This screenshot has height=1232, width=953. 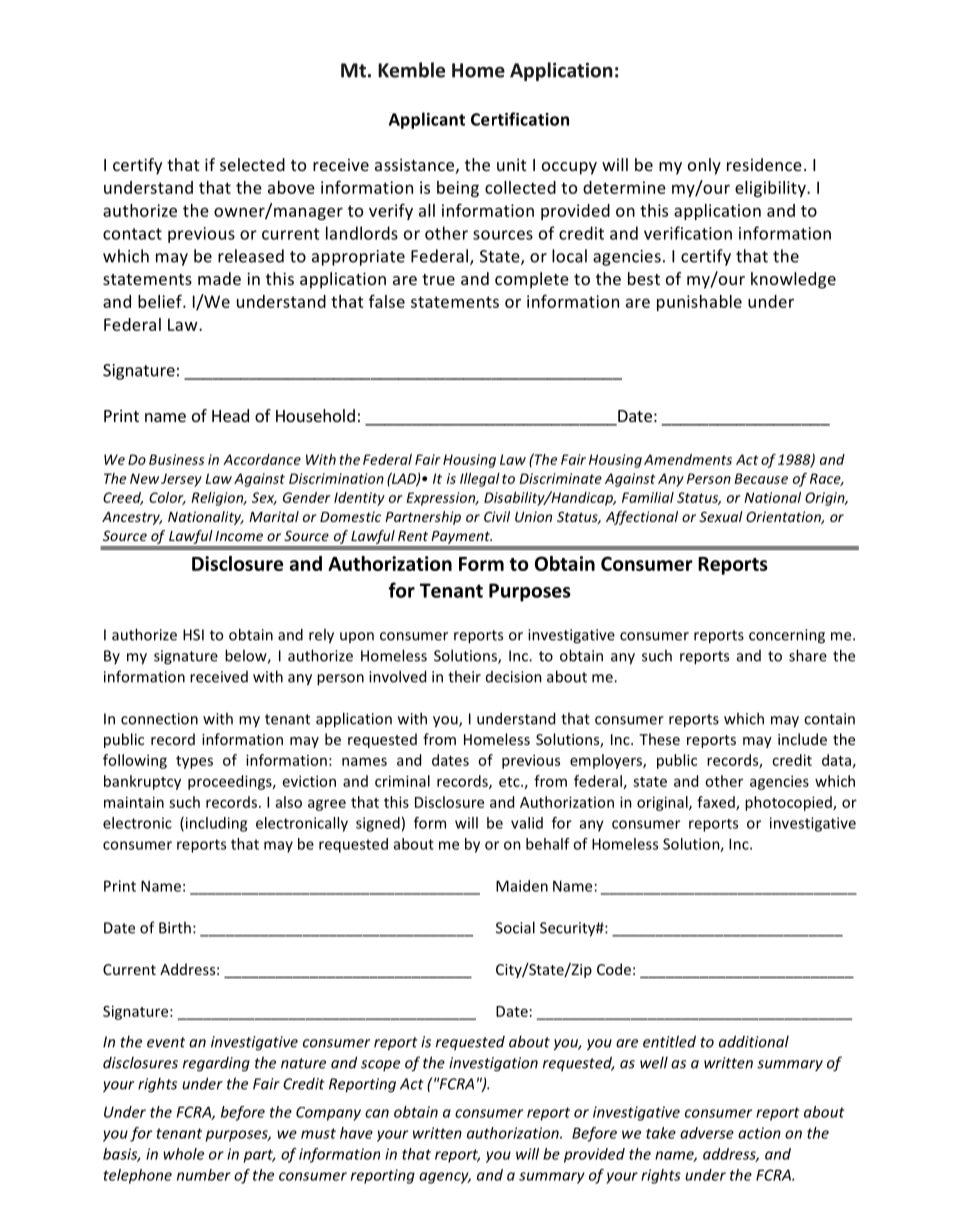 What do you see at coordinates (183, 1154) in the screenshot?
I see `whole` at bounding box center [183, 1154].
